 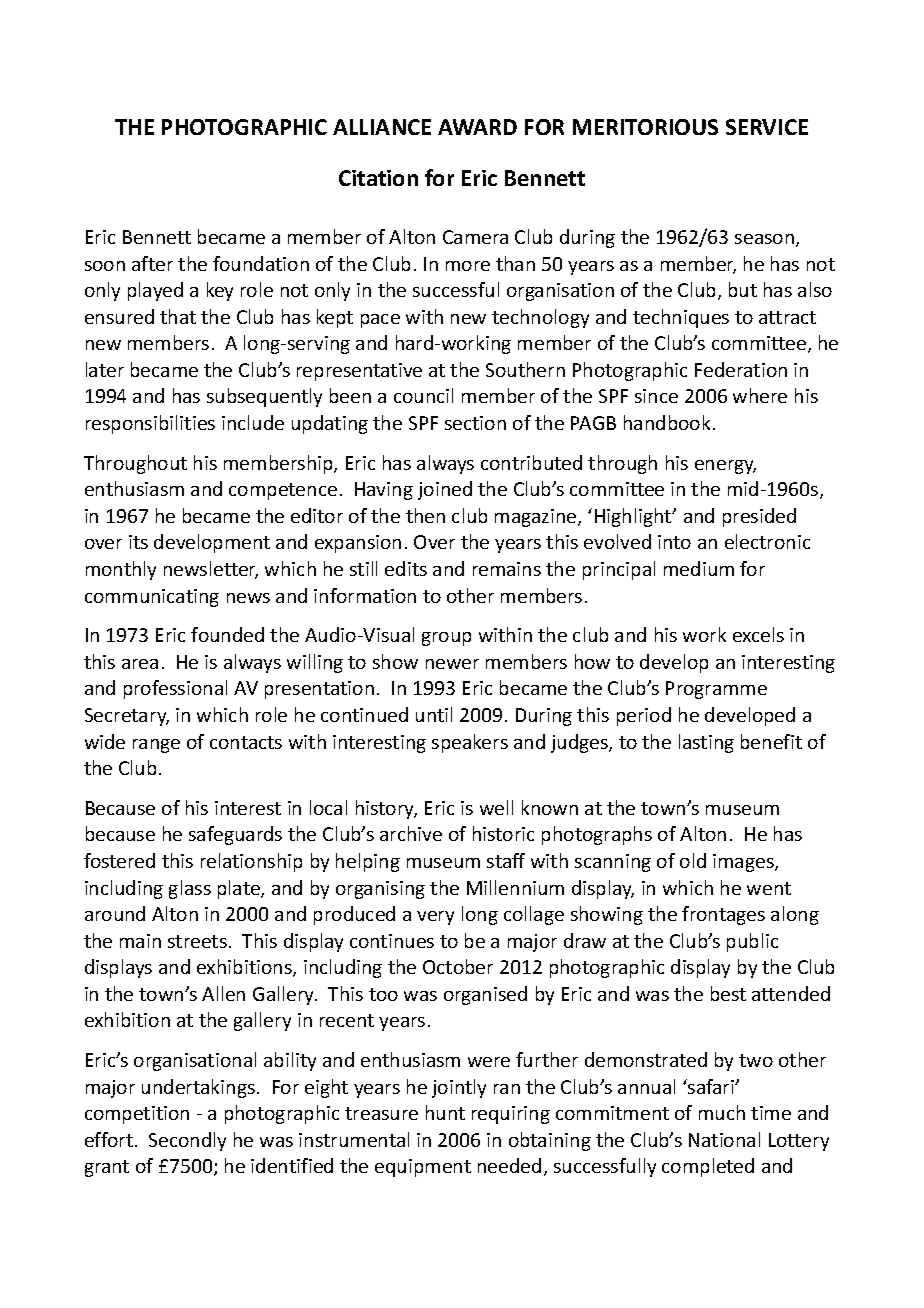 I want to click on founded, so click(x=227, y=634).
